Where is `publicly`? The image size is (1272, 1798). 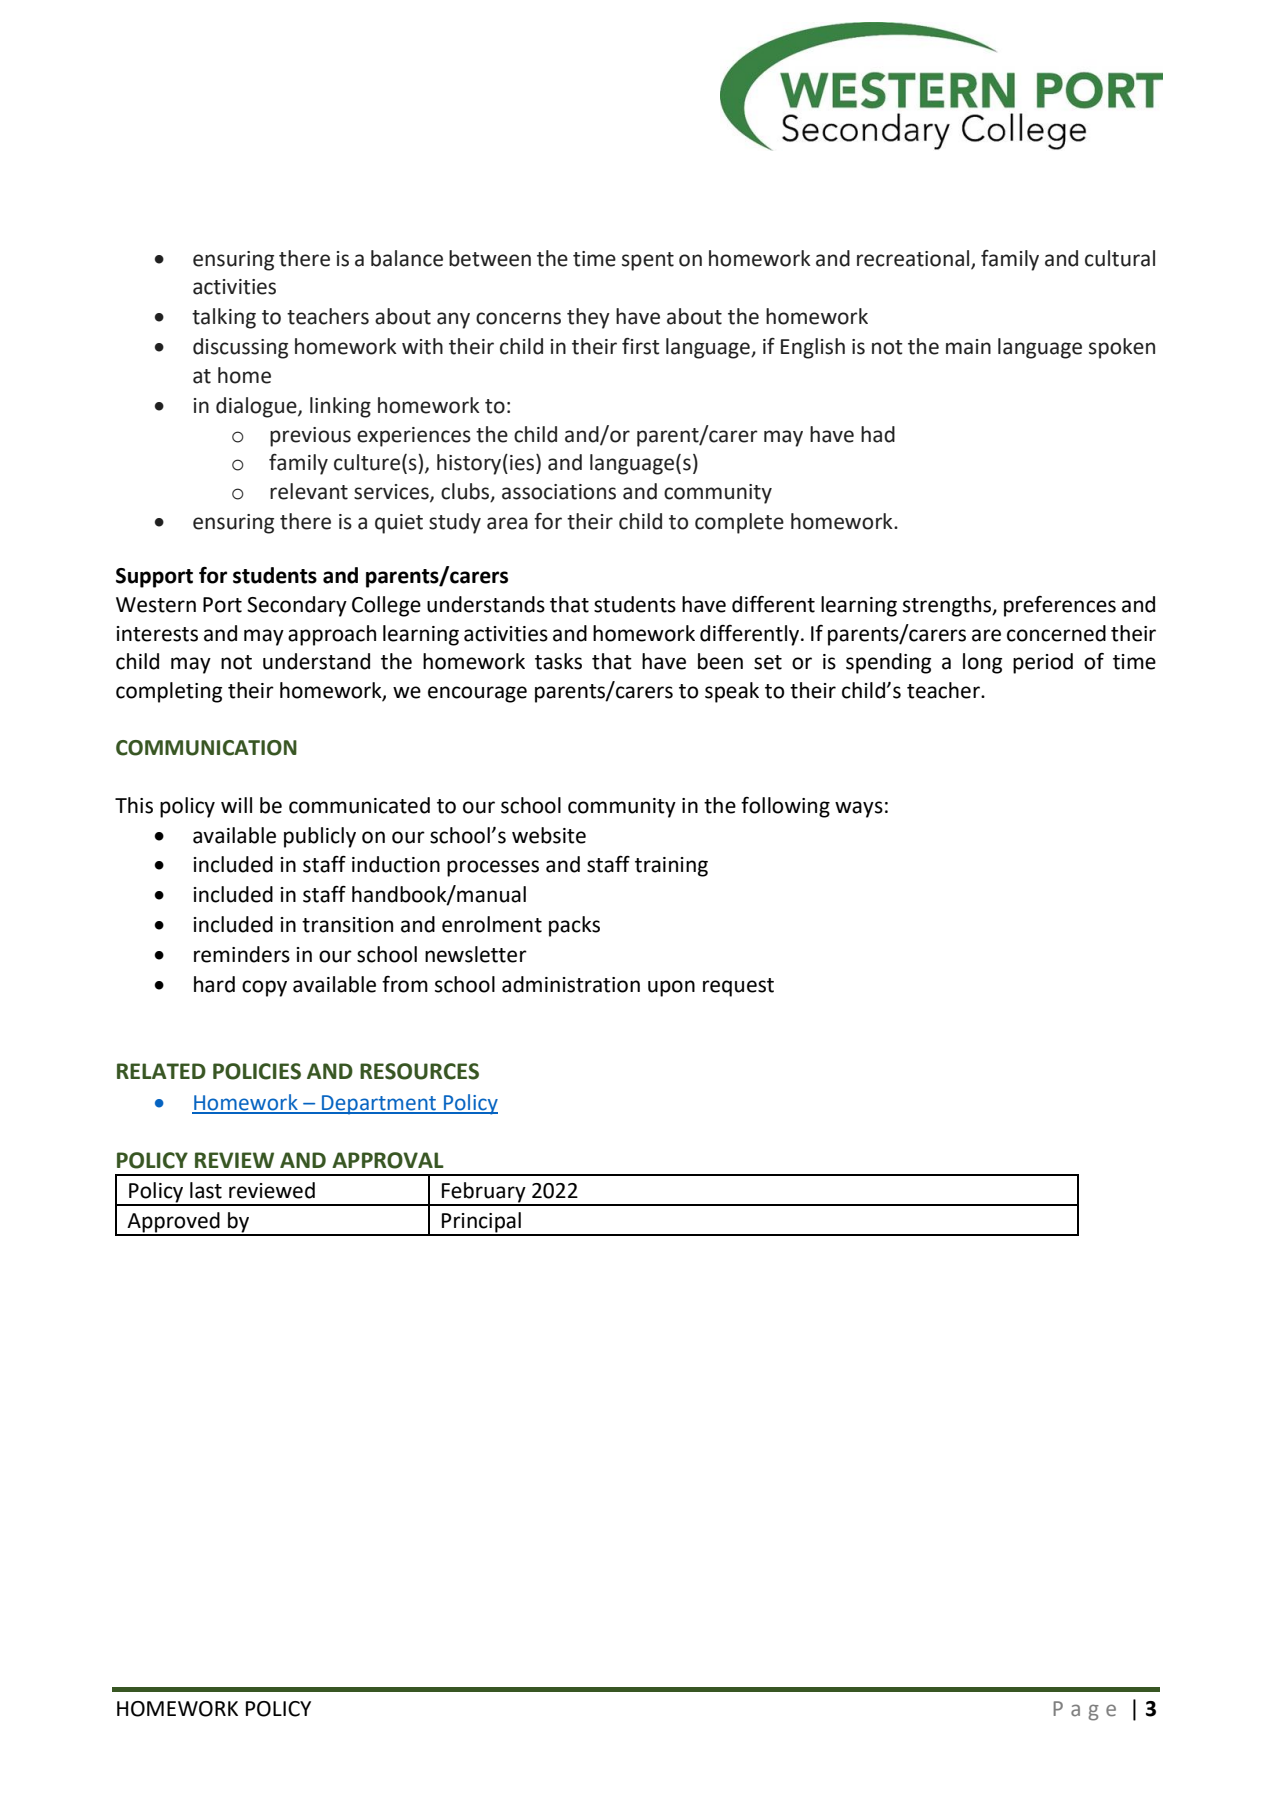
publicly is located at coordinates (320, 837).
